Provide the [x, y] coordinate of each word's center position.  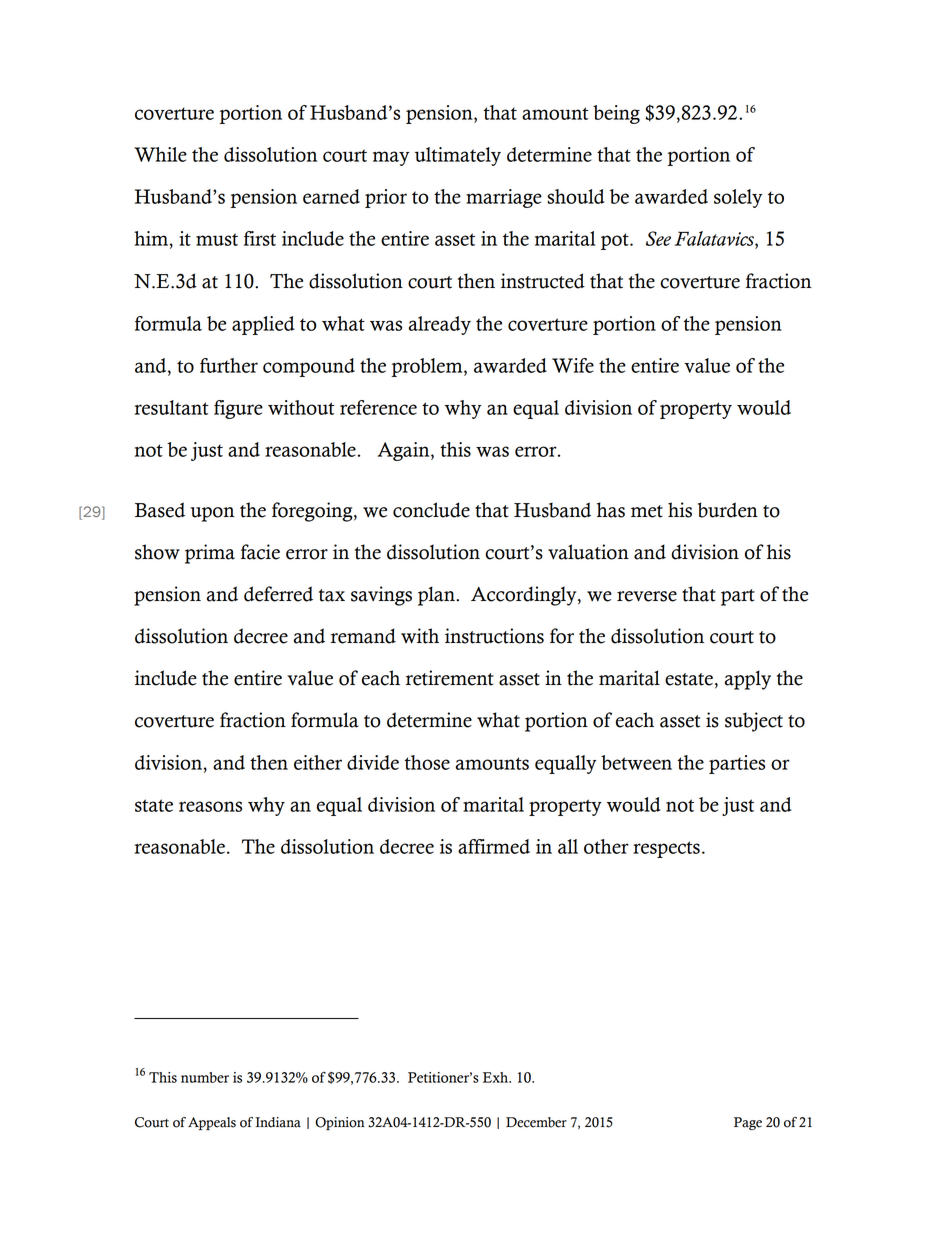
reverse [647, 596]
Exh [497, 1077]
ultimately [458, 156]
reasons [210, 806]
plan [437, 596]
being [616, 114]
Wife [573, 365]
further [229, 365]
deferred [278, 594]
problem [428, 367]
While [160, 154]
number [205, 1077]
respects [666, 849]
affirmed [494, 846]
